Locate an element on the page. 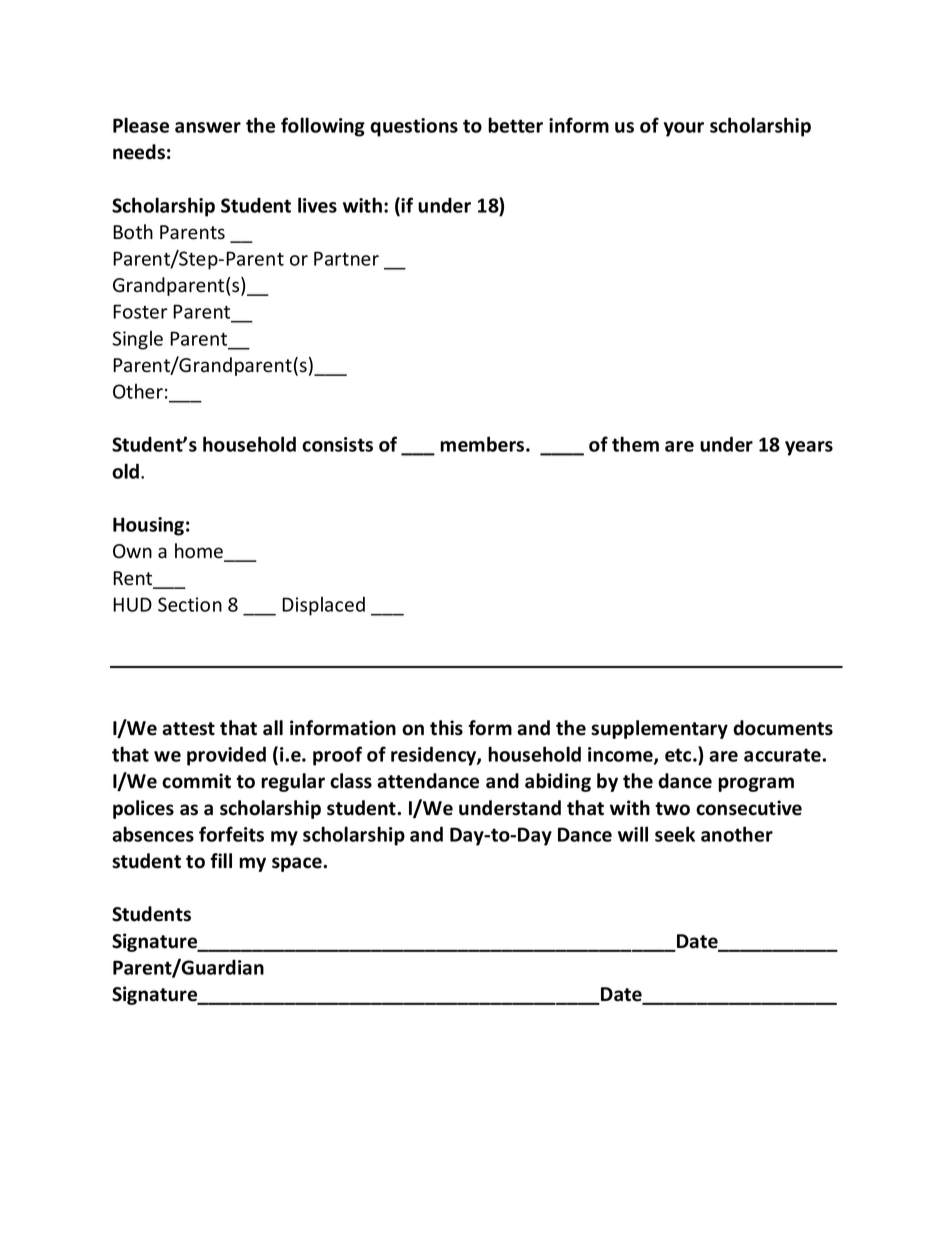 The image size is (952, 1233). them is located at coordinates (635, 444).
